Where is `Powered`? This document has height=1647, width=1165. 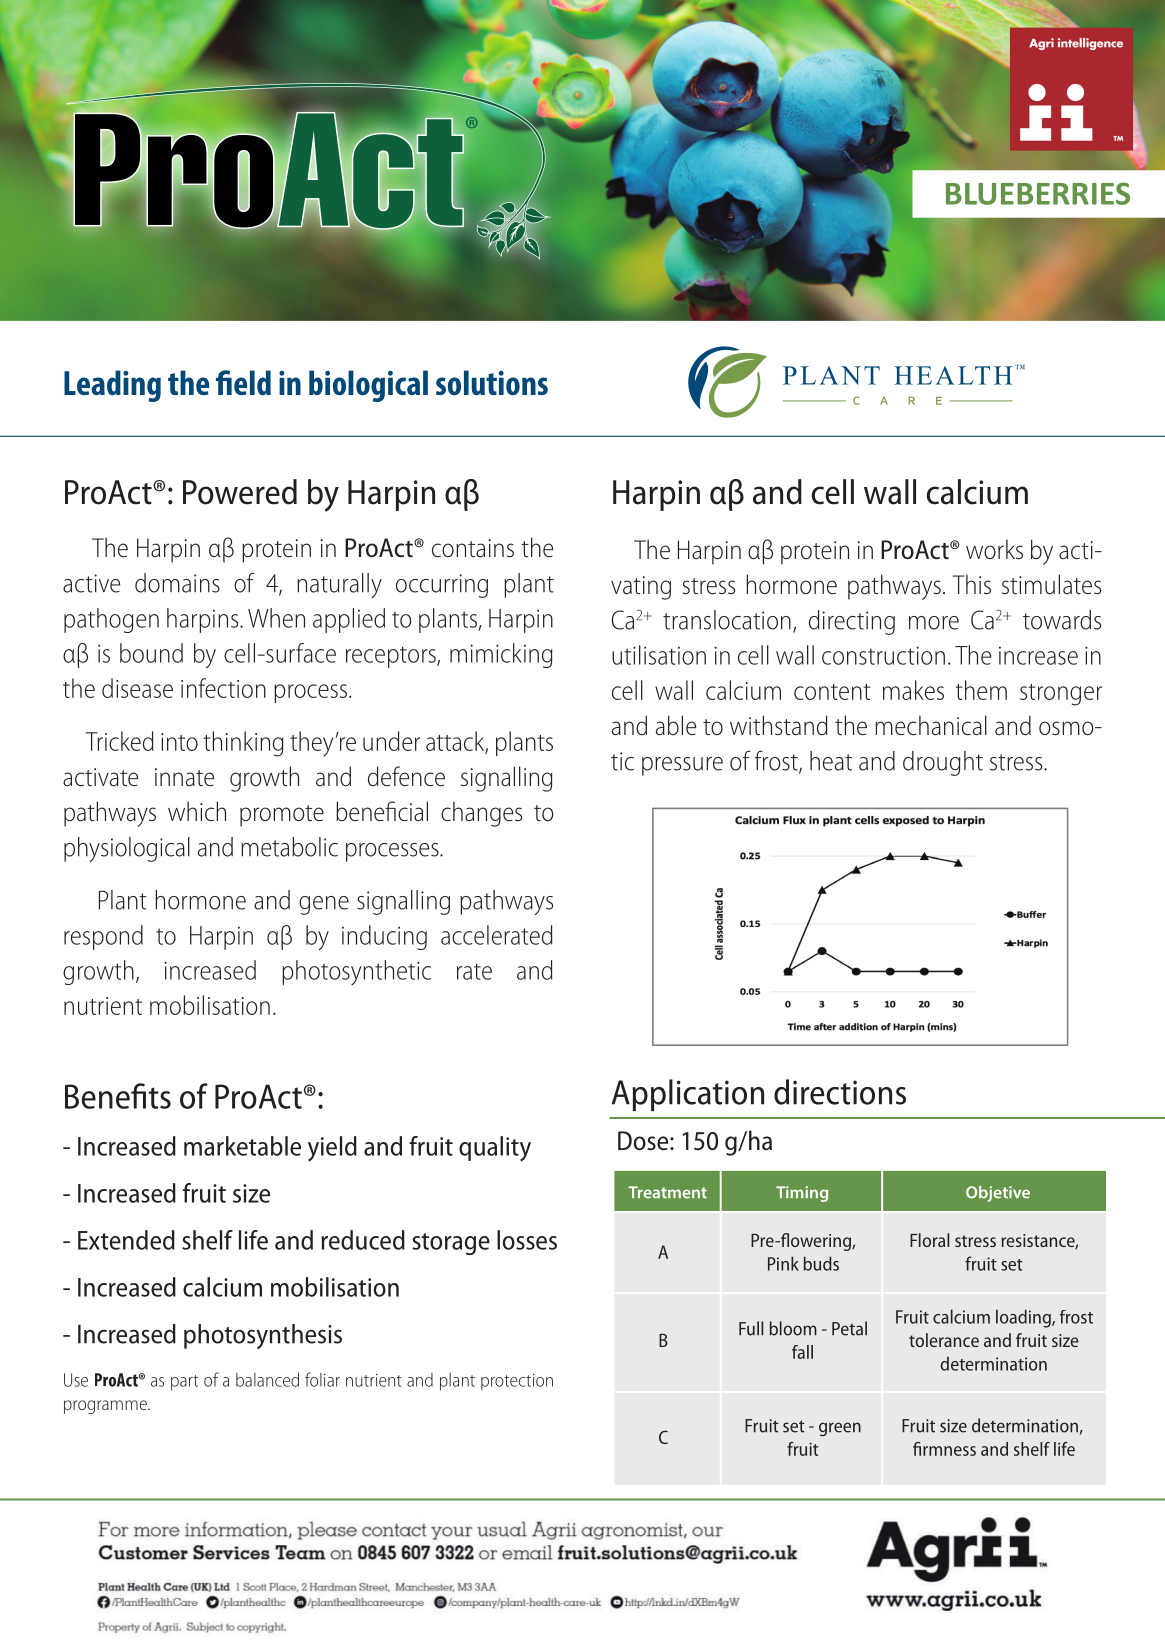
Powered is located at coordinates (240, 492).
